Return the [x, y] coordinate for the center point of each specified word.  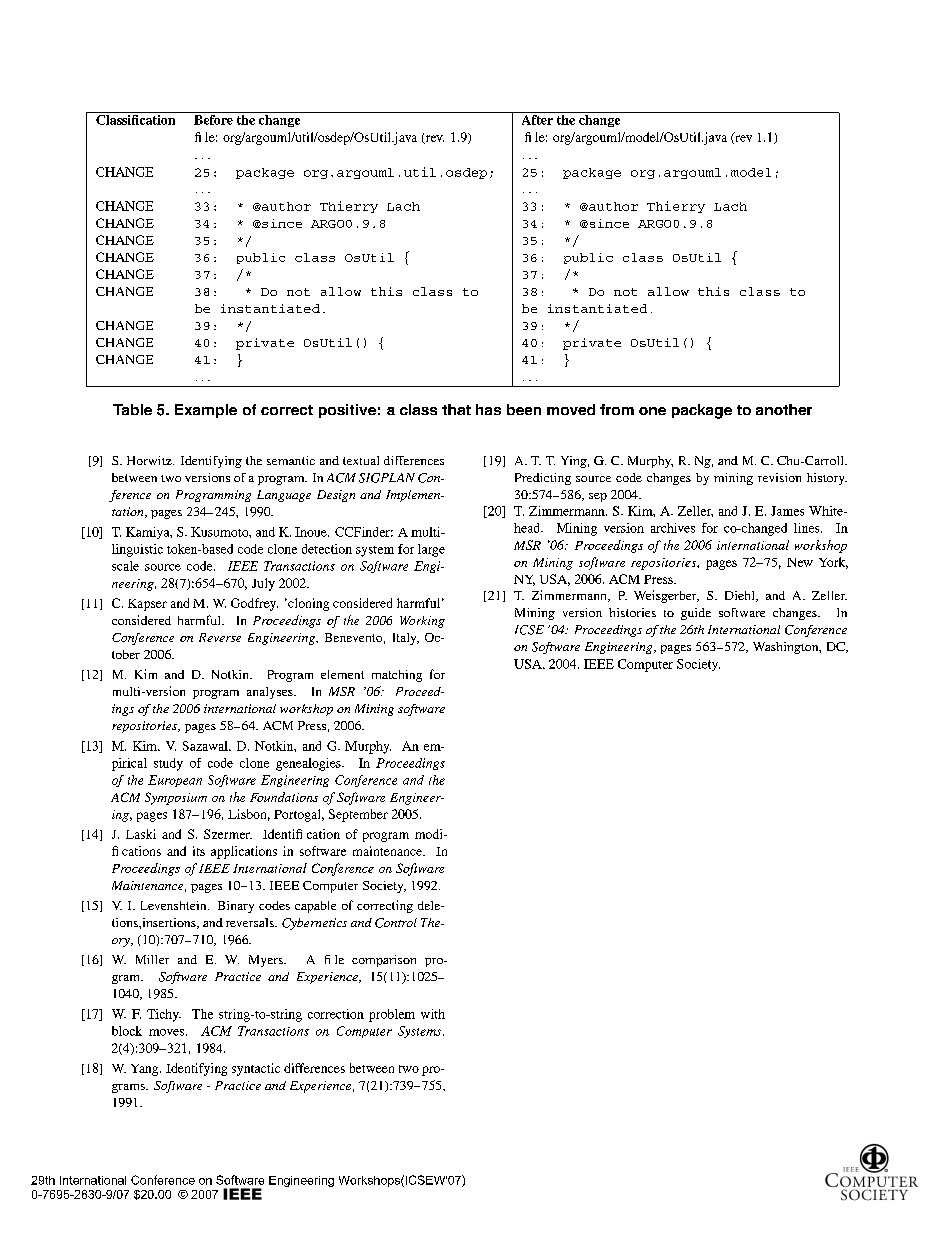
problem [392, 1015]
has [488, 409]
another [784, 409]
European [175, 781]
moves [166, 1032]
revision [779, 477]
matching [397, 676]
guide [696, 614]
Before [213, 118]
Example [206, 411]
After [537, 118]
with [433, 1014]
